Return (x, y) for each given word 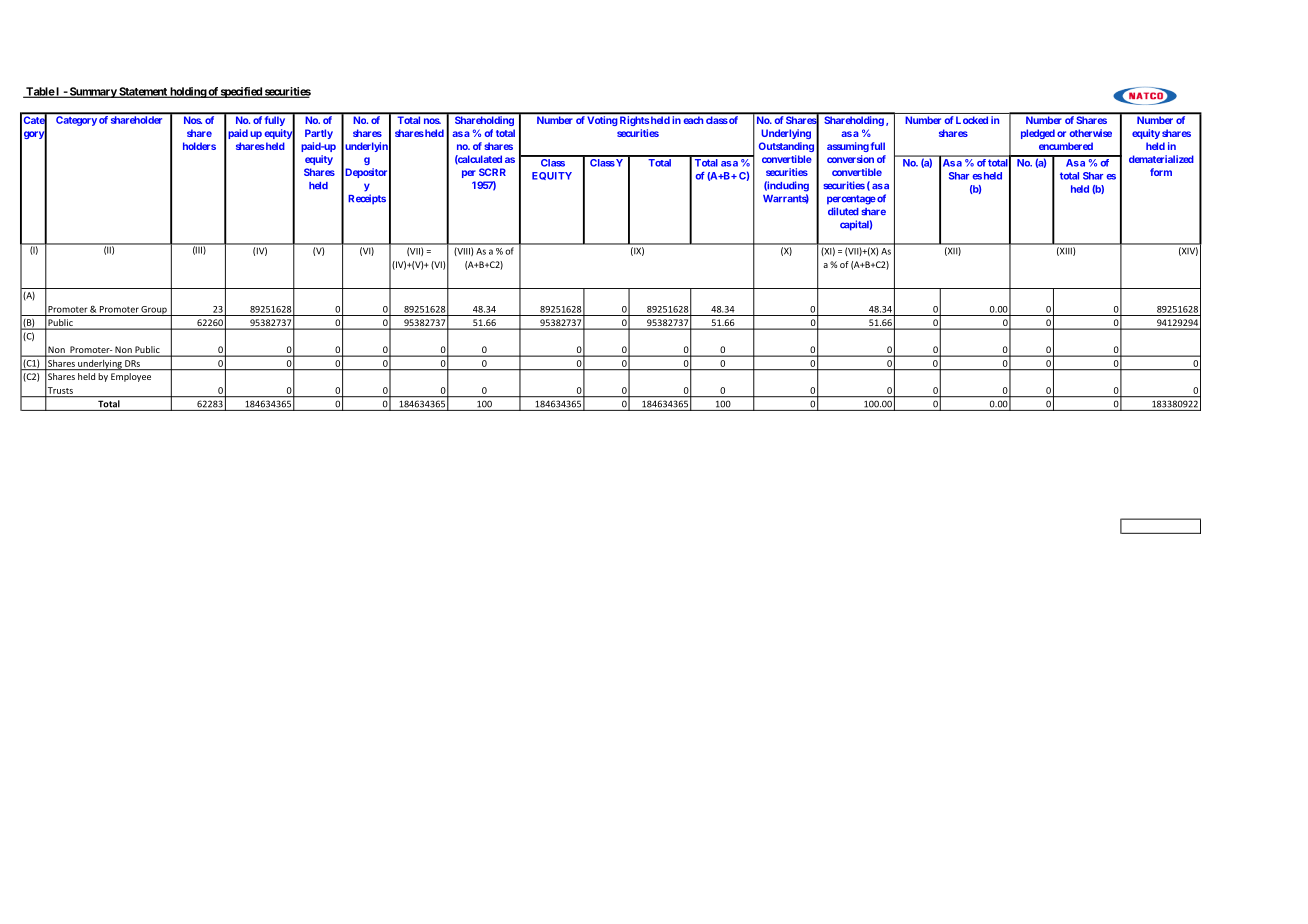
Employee (131, 377)
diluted (843, 211)
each (693, 120)
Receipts (367, 199)
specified (241, 92)
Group (154, 311)
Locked (972, 120)
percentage (851, 200)
